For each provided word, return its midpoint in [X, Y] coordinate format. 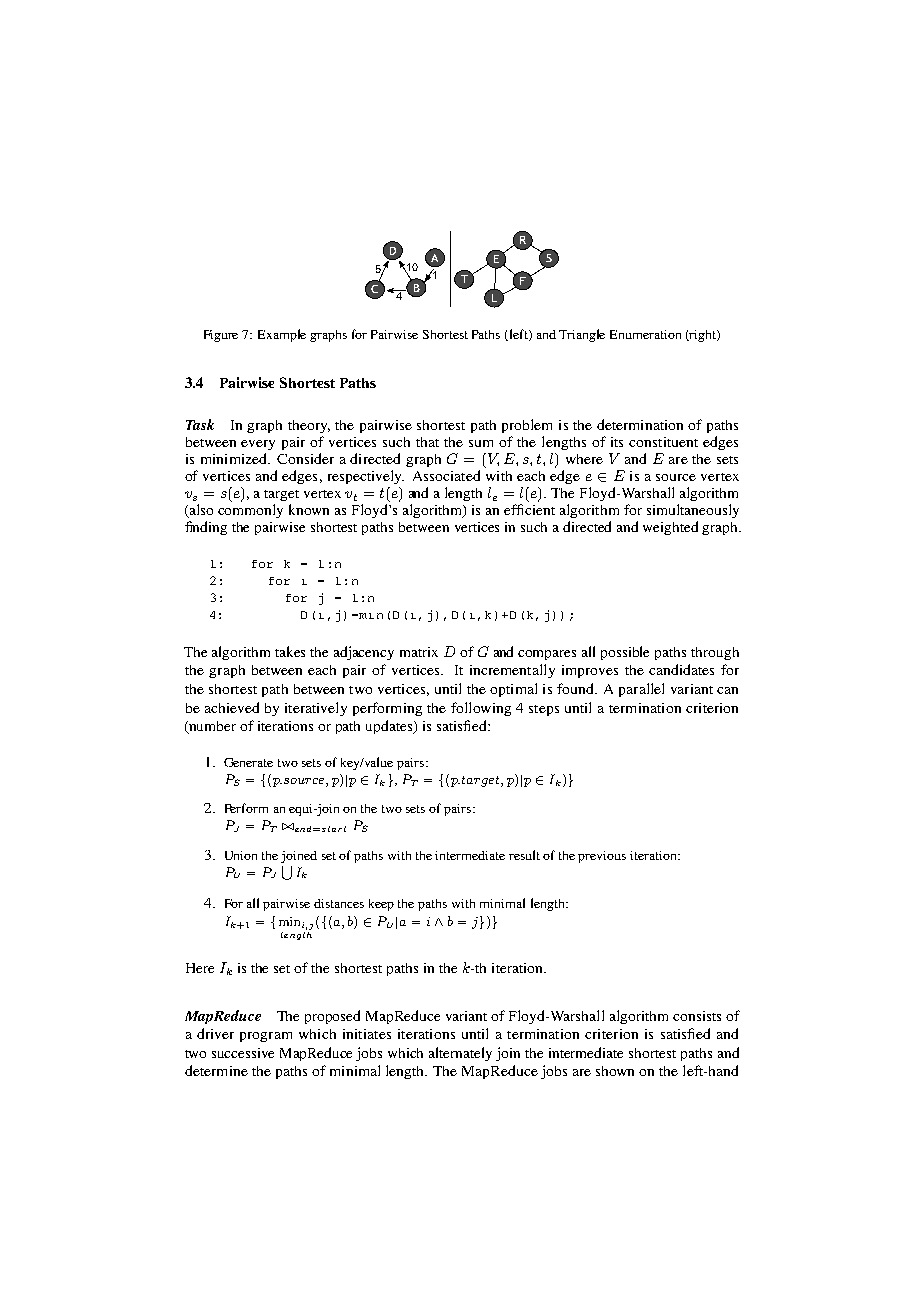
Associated [446, 475]
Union [241, 855]
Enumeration [645, 334]
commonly [250, 511]
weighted [670, 528]
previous [602, 857]
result [524, 855]
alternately [460, 1054]
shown [615, 1071]
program [266, 1037]
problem [527, 426]
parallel [641, 690]
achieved [232, 707]
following [481, 709]
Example [282, 335]
